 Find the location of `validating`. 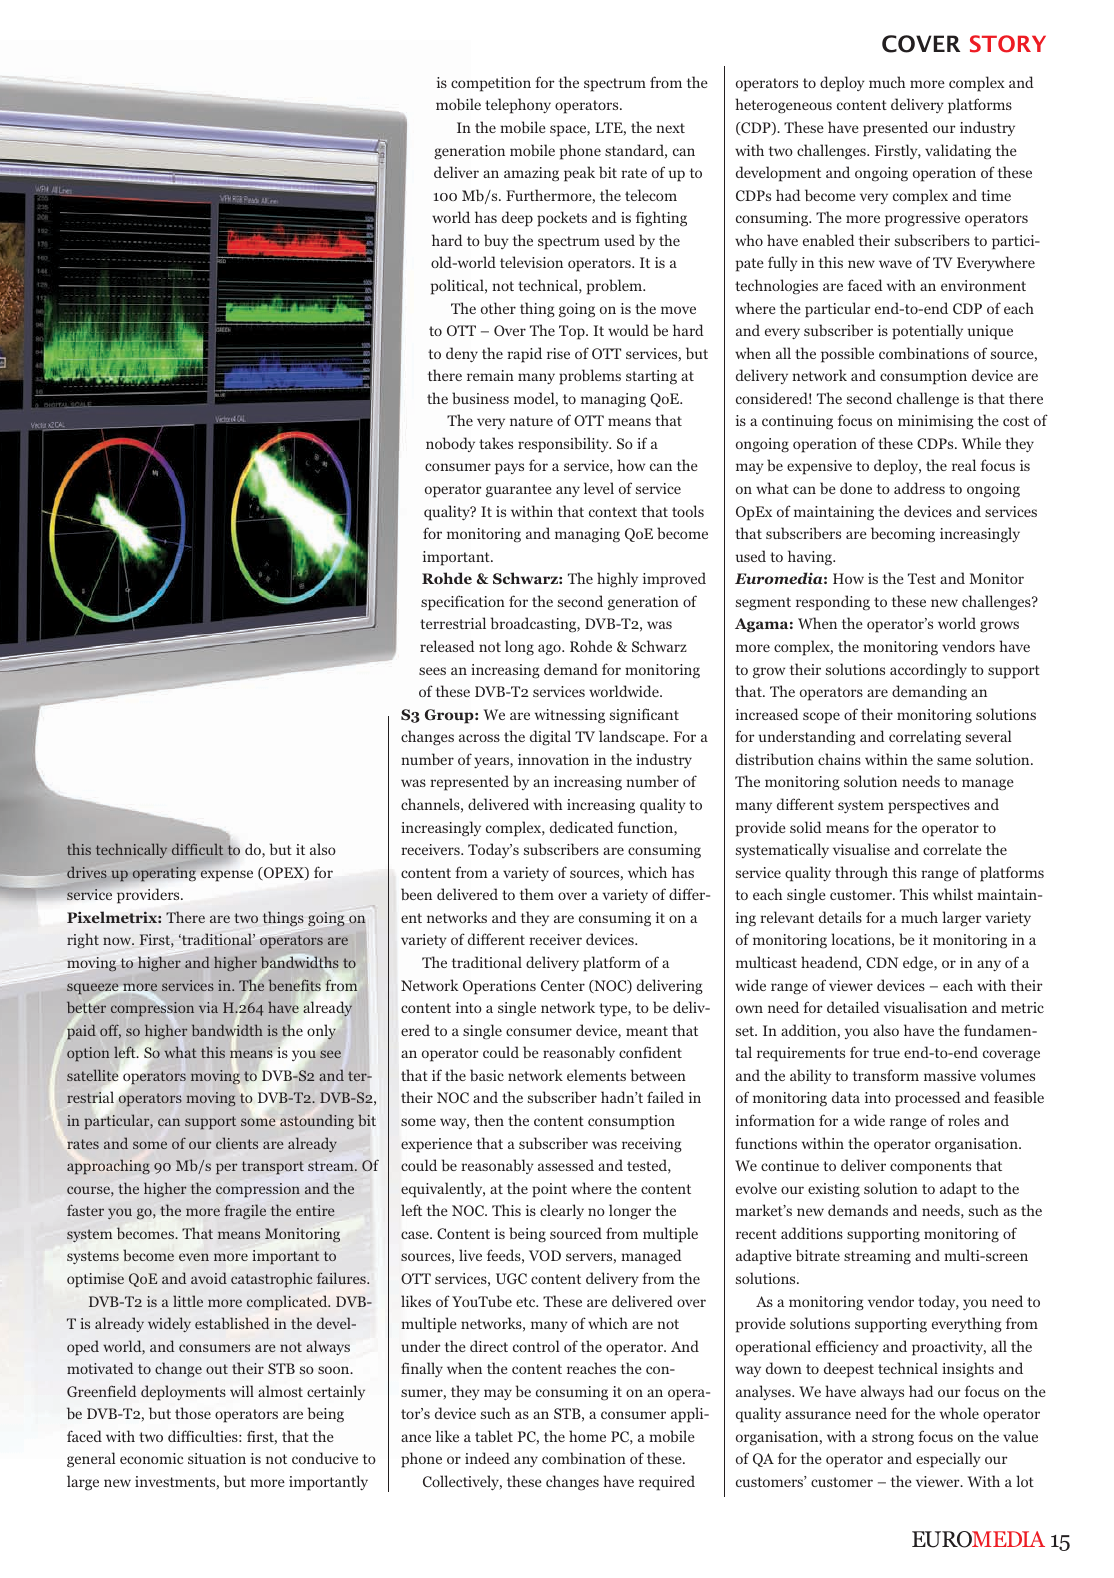

validating is located at coordinates (958, 152).
